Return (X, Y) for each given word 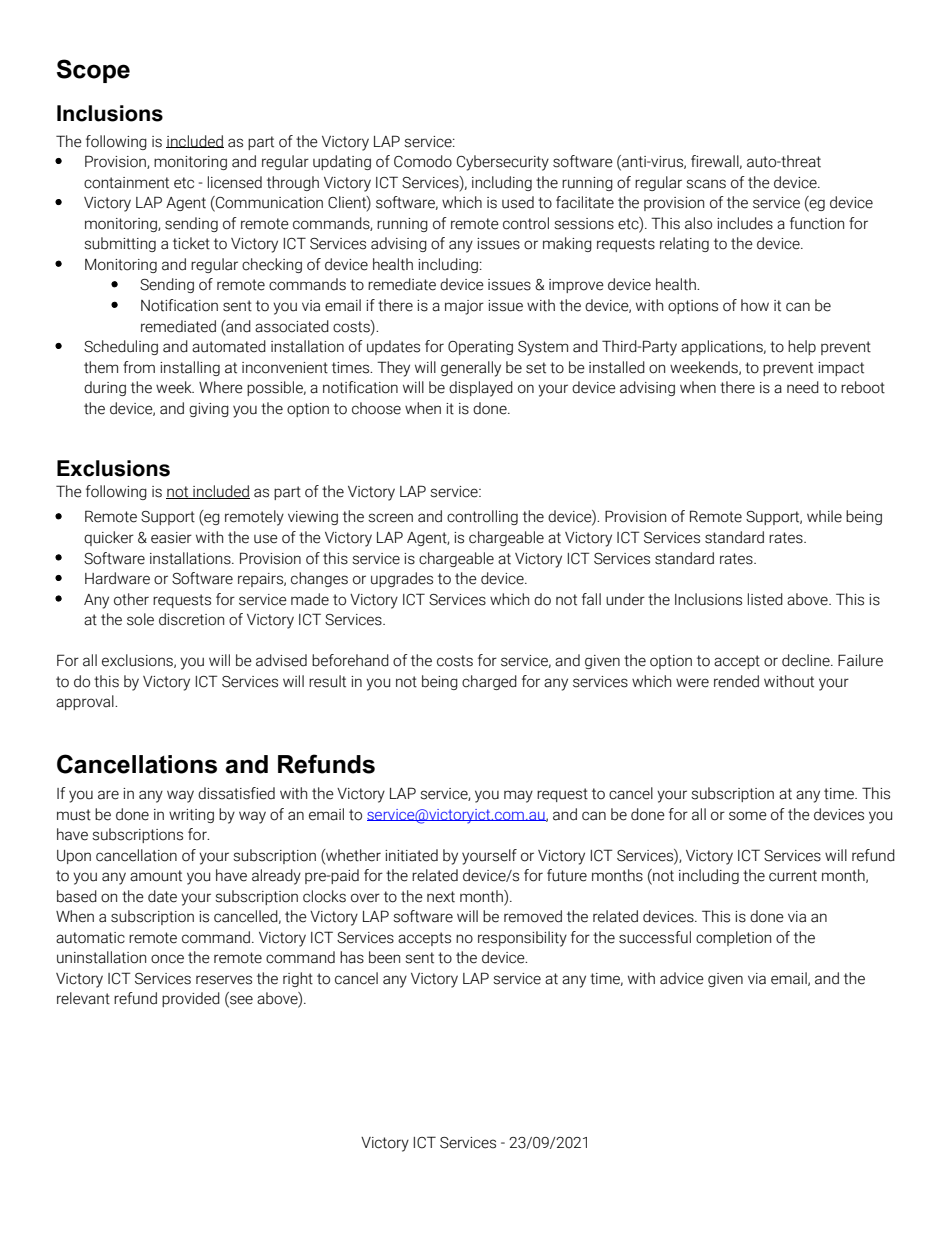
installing (190, 368)
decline (807, 660)
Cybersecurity (503, 163)
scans (706, 184)
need (803, 387)
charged (489, 682)
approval (86, 702)
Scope (93, 71)
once (167, 959)
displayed (481, 389)
